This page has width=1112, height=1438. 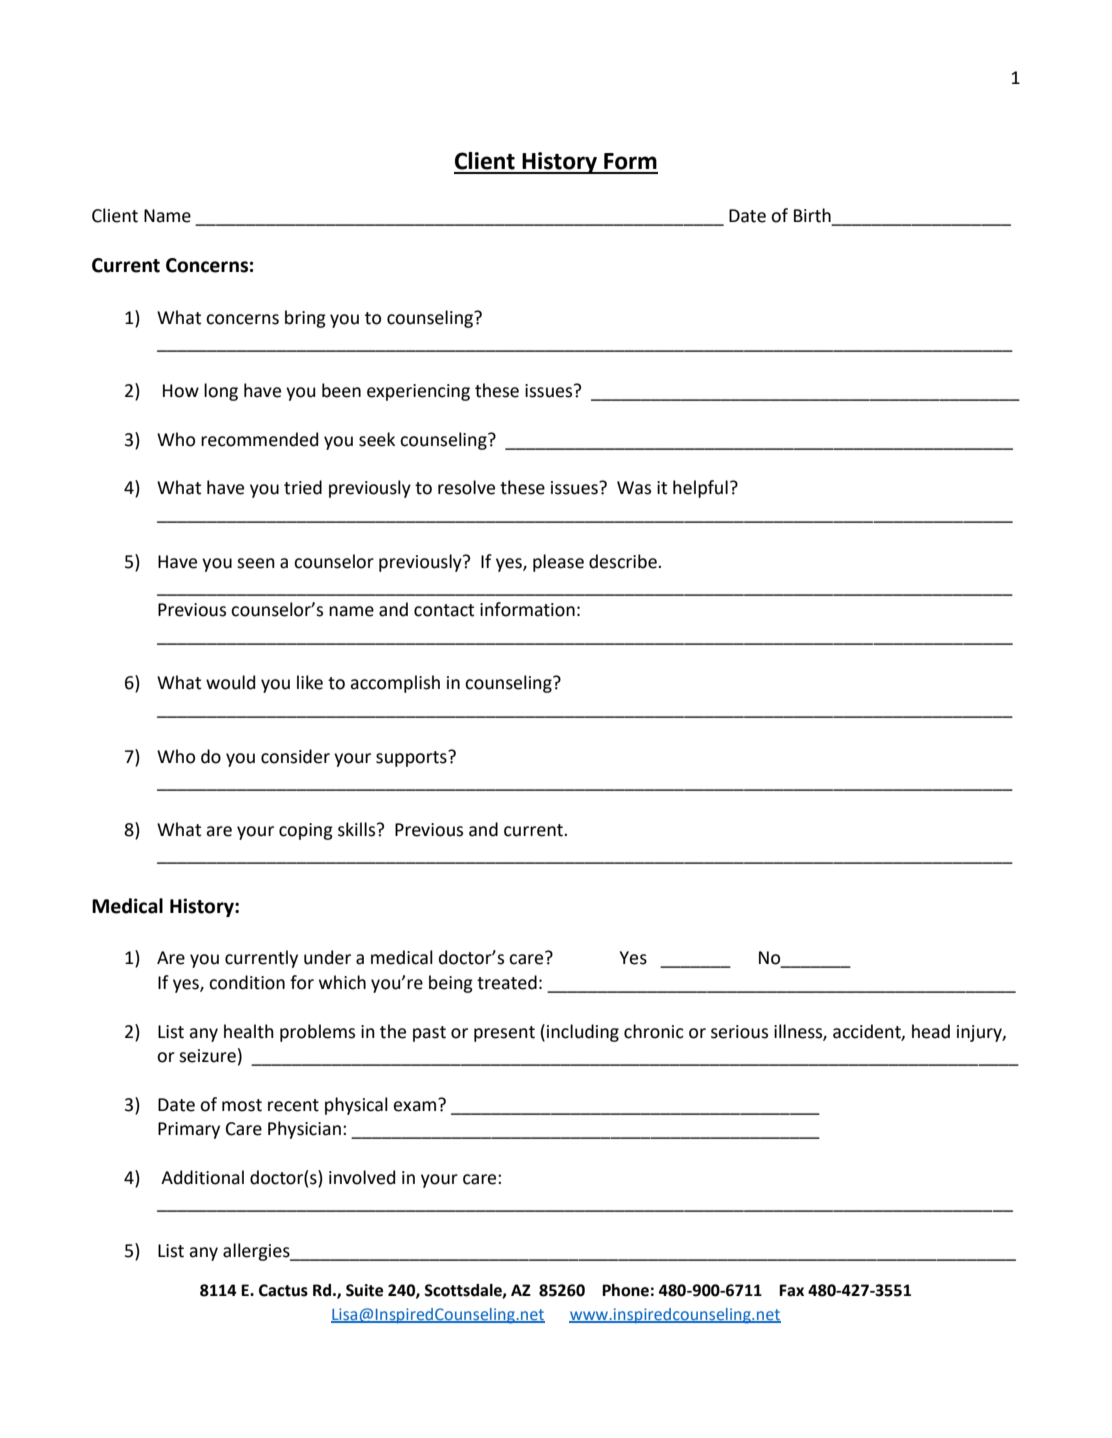 What do you see at coordinates (418, 392) in the page?
I see `experiencing` at bounding box center [418, 392].
